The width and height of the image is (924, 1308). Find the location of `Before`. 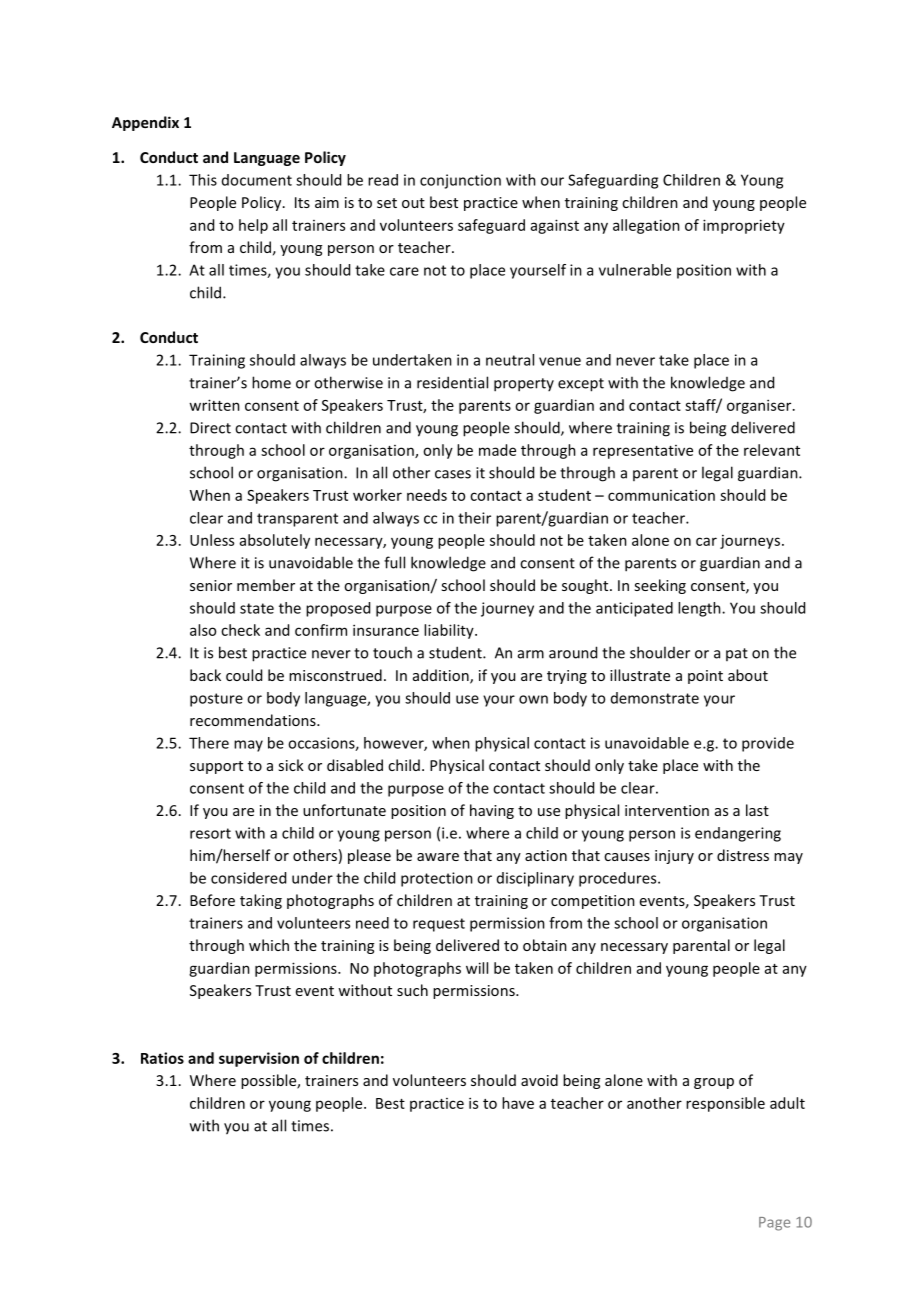

Before is located at coordinates (212, 900).
